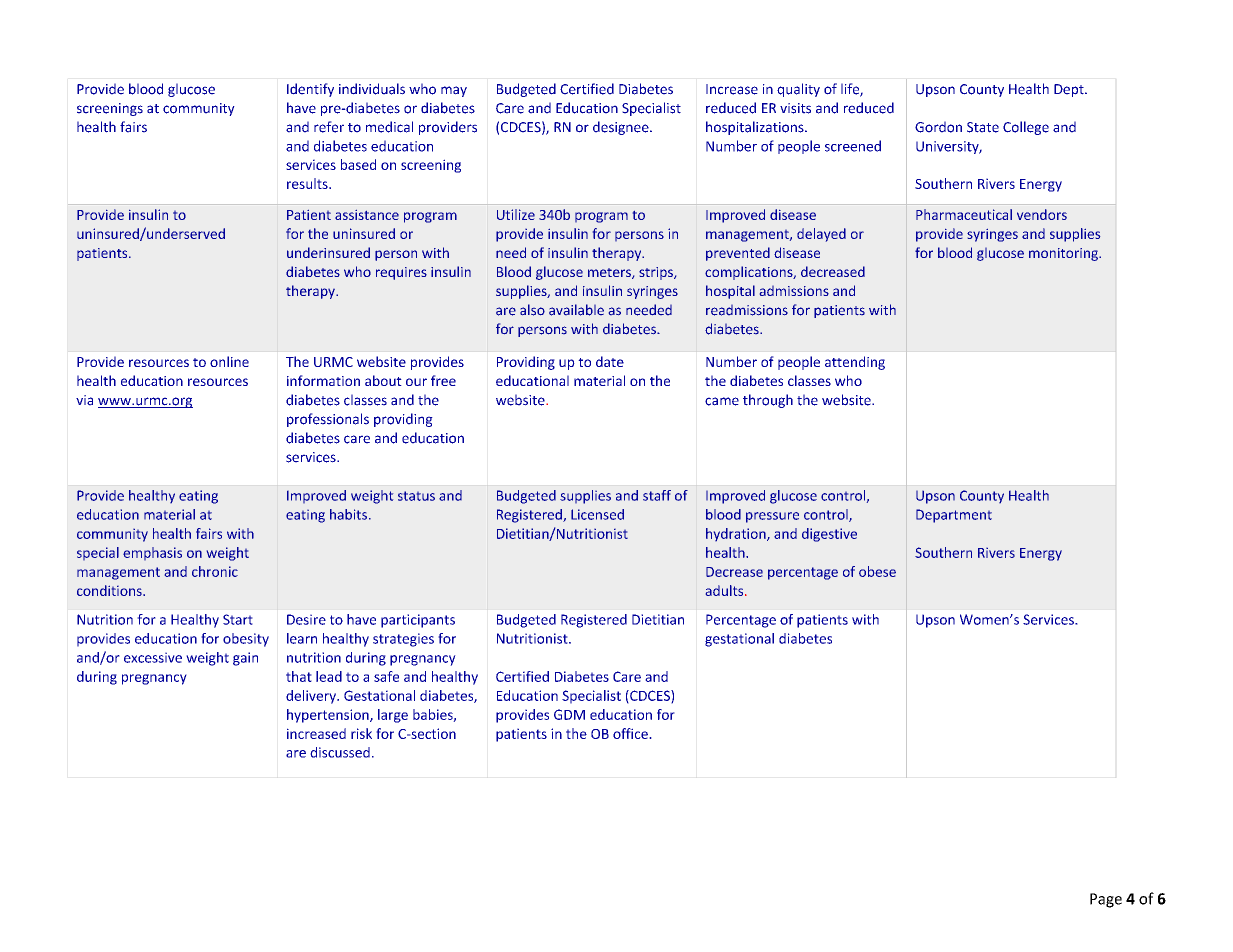 The height and width of the screenshot is (952, 1233). I want to click on Identify, so click(310, 90).
